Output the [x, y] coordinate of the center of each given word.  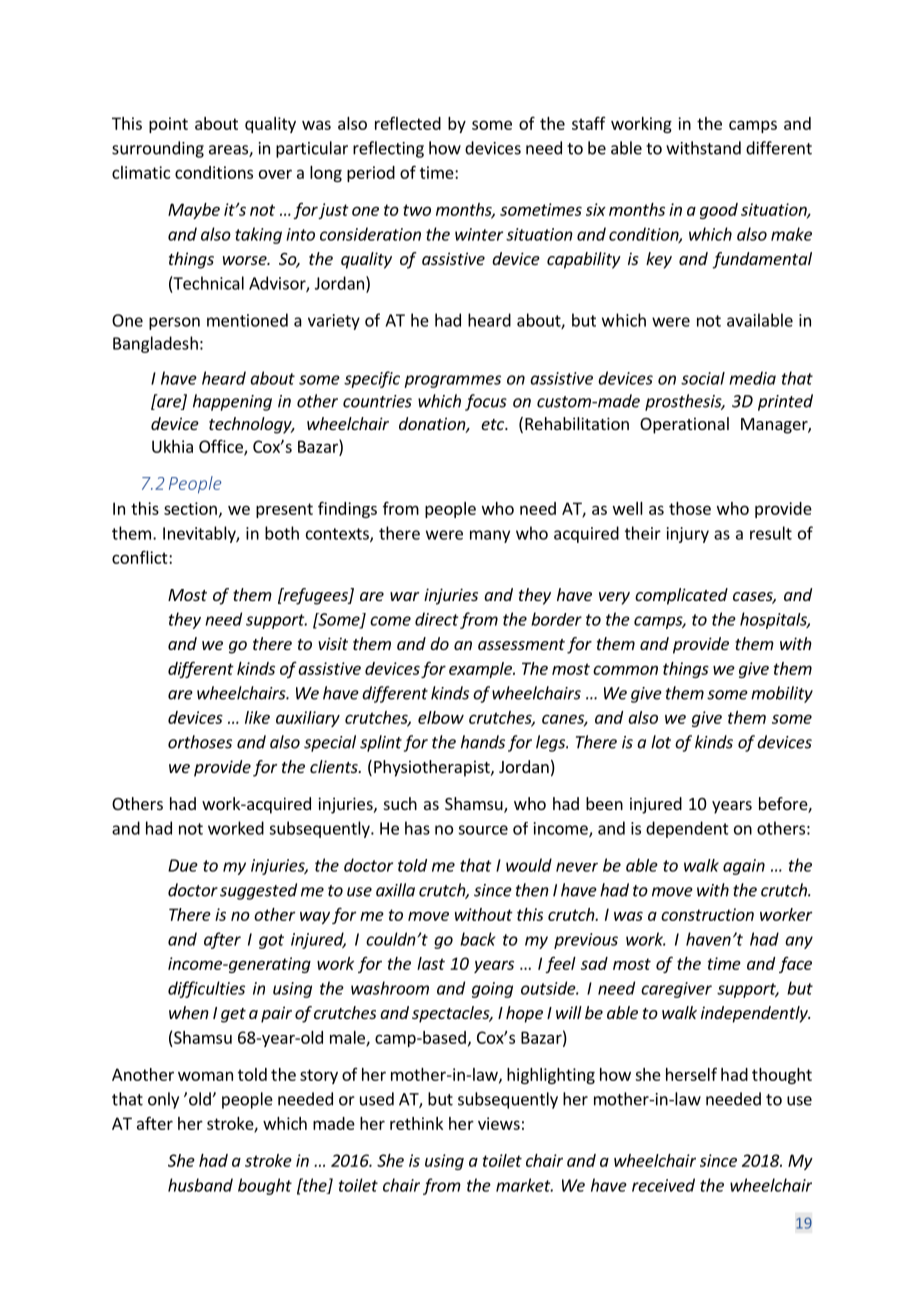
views [499, 1123]
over [275, 174]
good [719, 211]
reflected [408, 123]
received [663, 1185]
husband [200, 1185]
